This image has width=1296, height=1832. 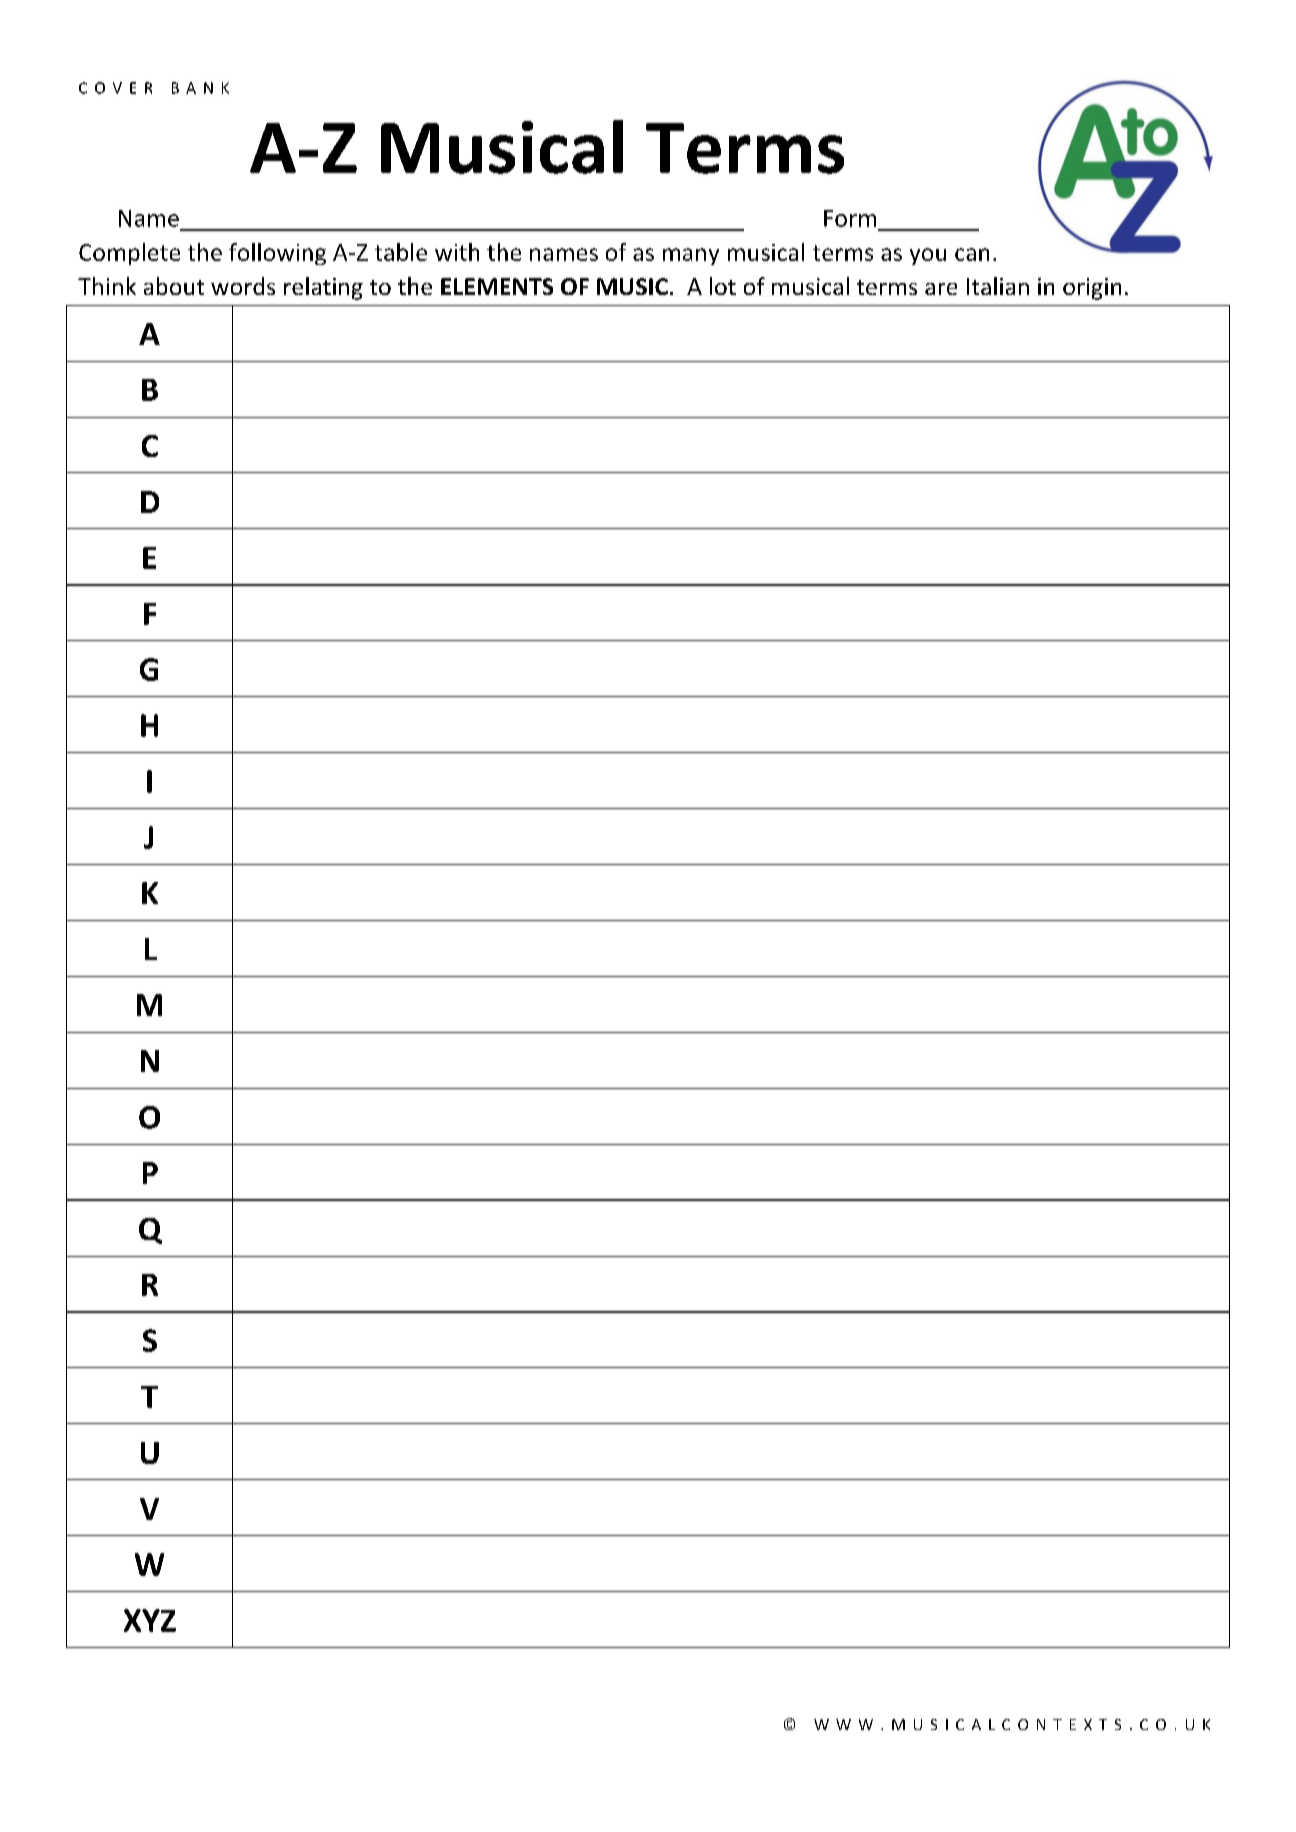 I want to click on are, so click(x=941, y=289).
